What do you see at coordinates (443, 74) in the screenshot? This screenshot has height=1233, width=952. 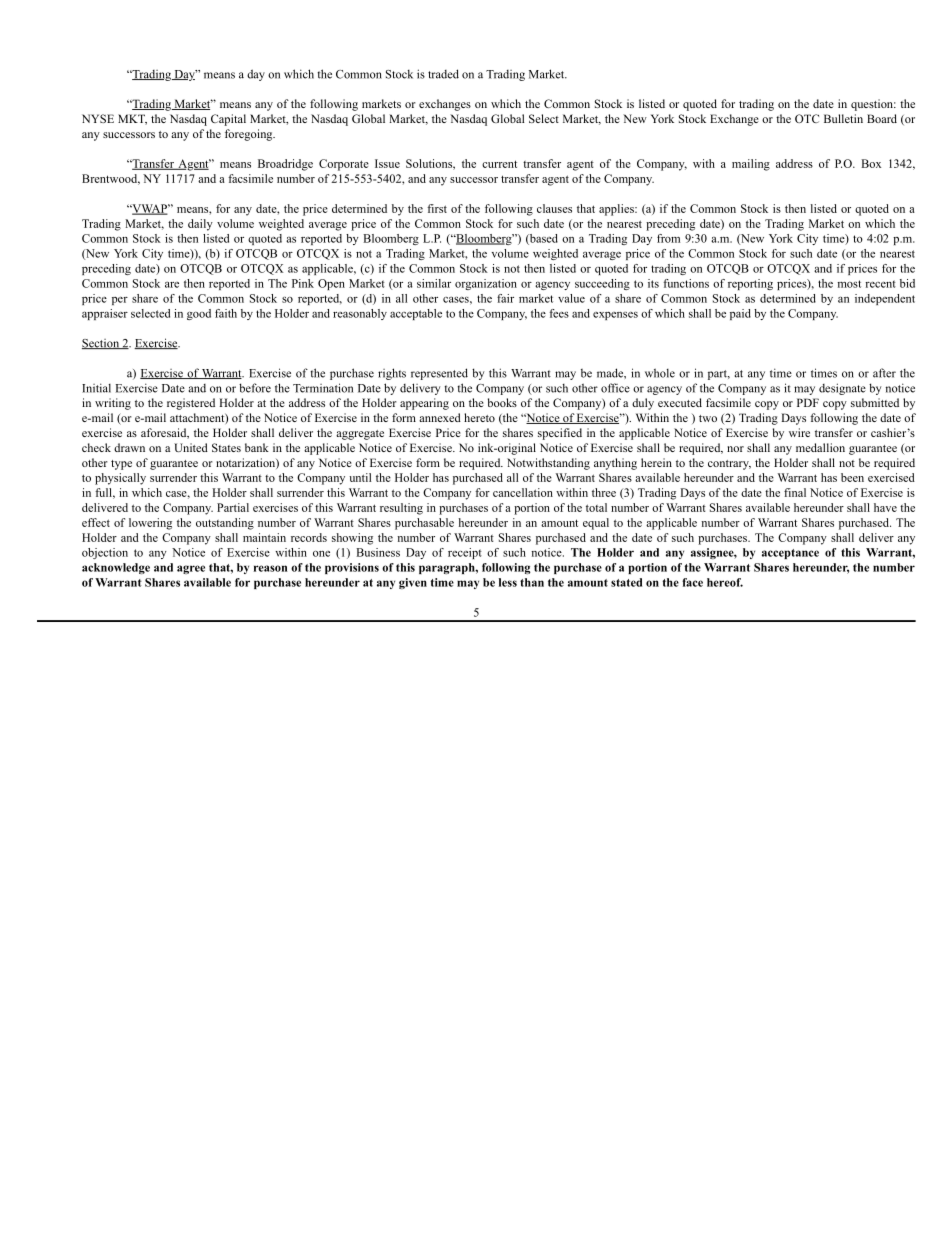 I see `traded` at bounding box center [443, 74].
